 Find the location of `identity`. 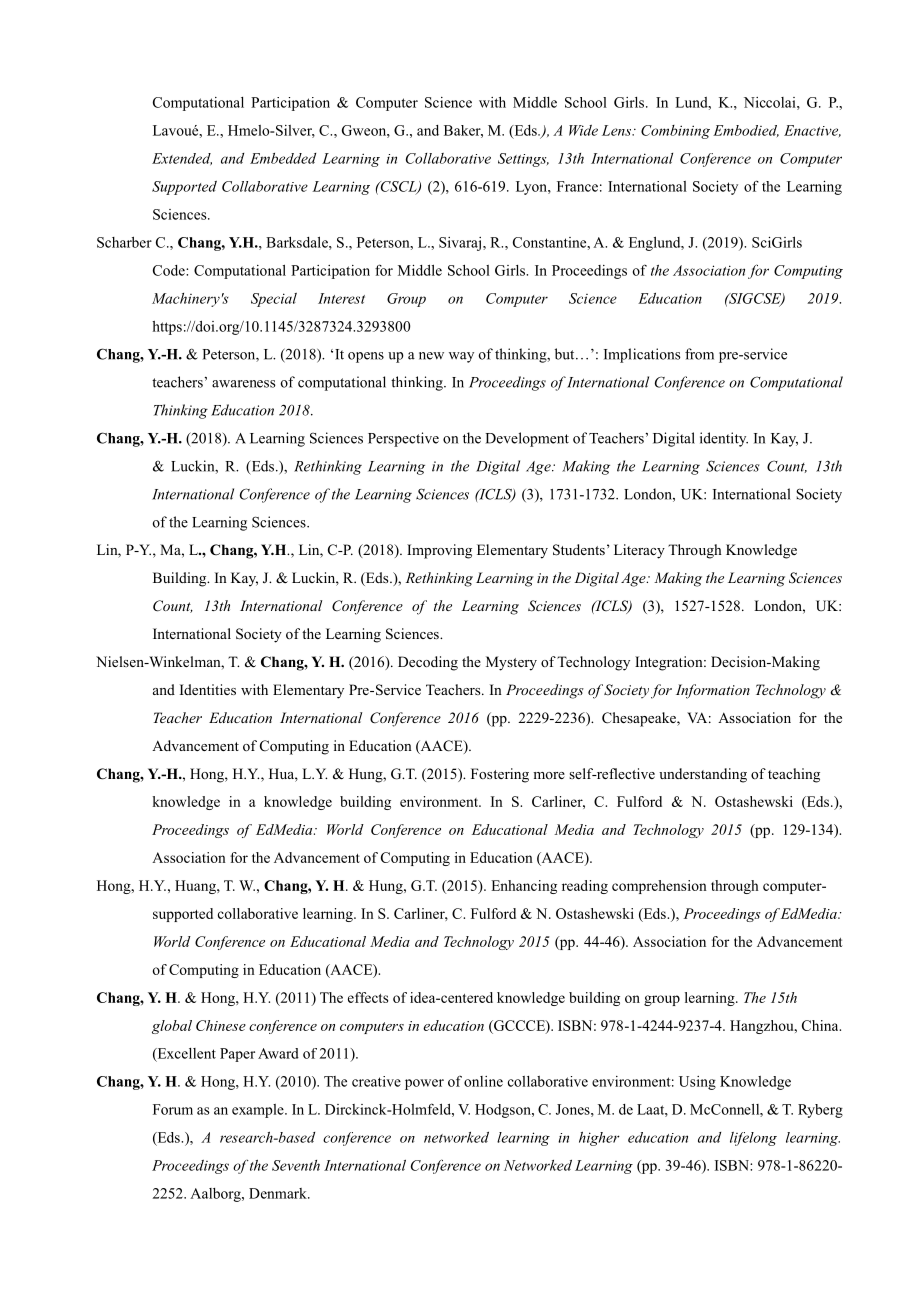

identity is located at coordinates (724, 439).
